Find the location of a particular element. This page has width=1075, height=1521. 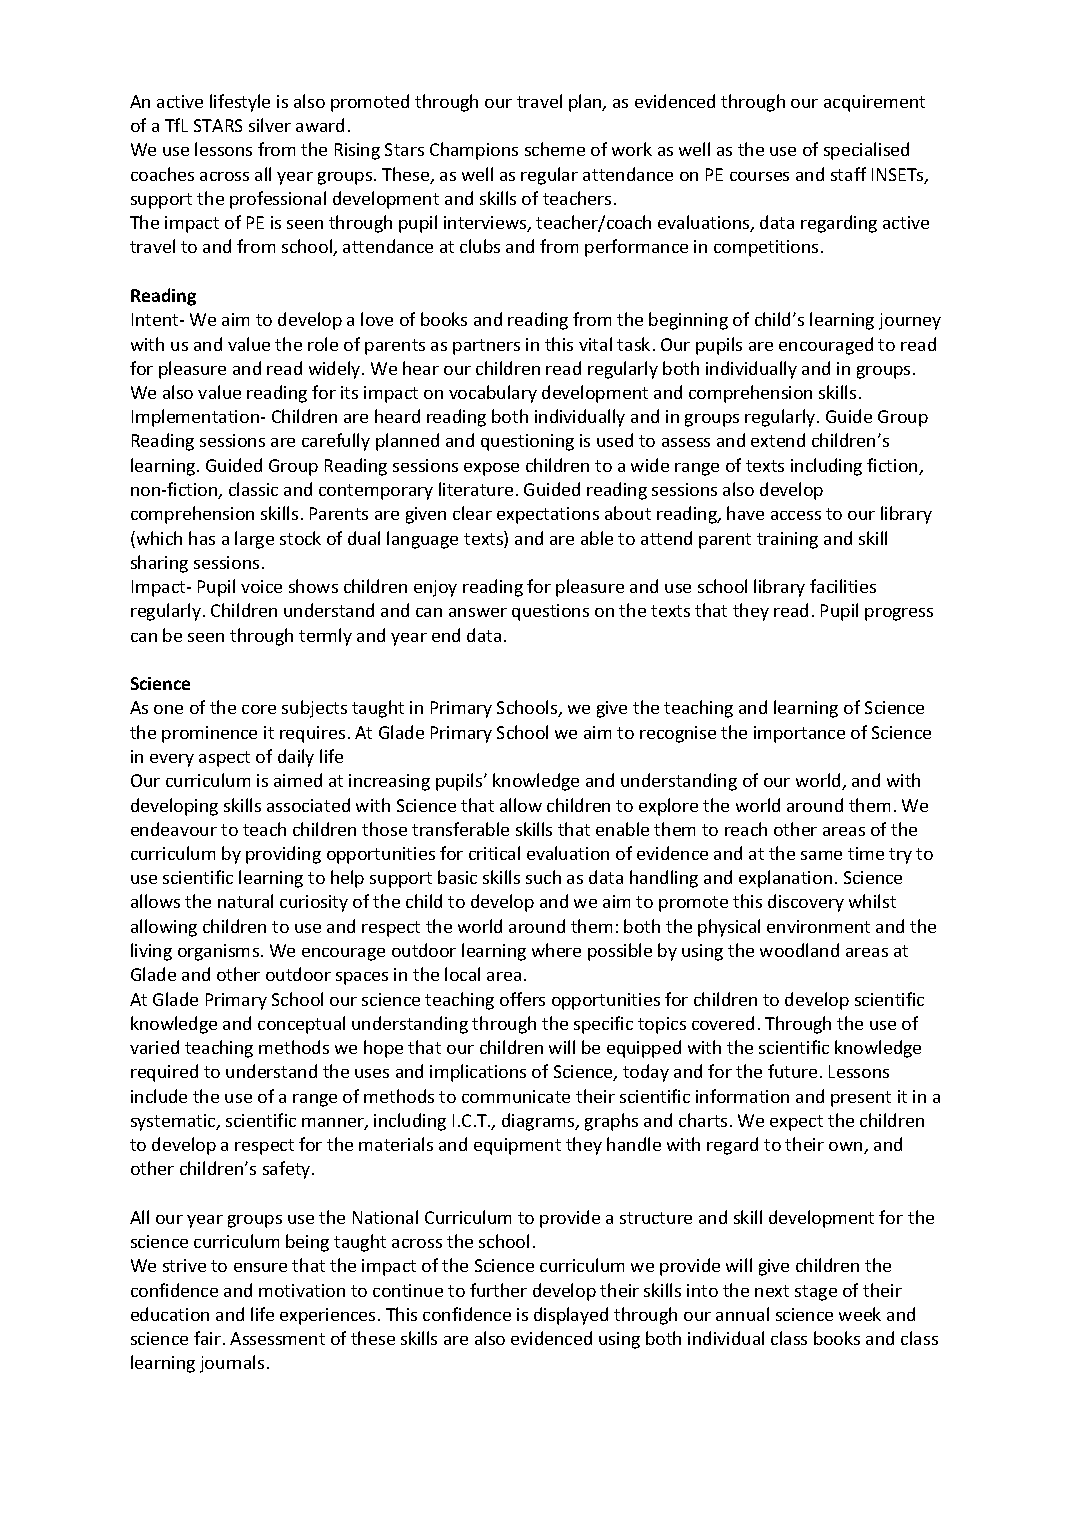

displayed is located at coordinates (571, 1316).
